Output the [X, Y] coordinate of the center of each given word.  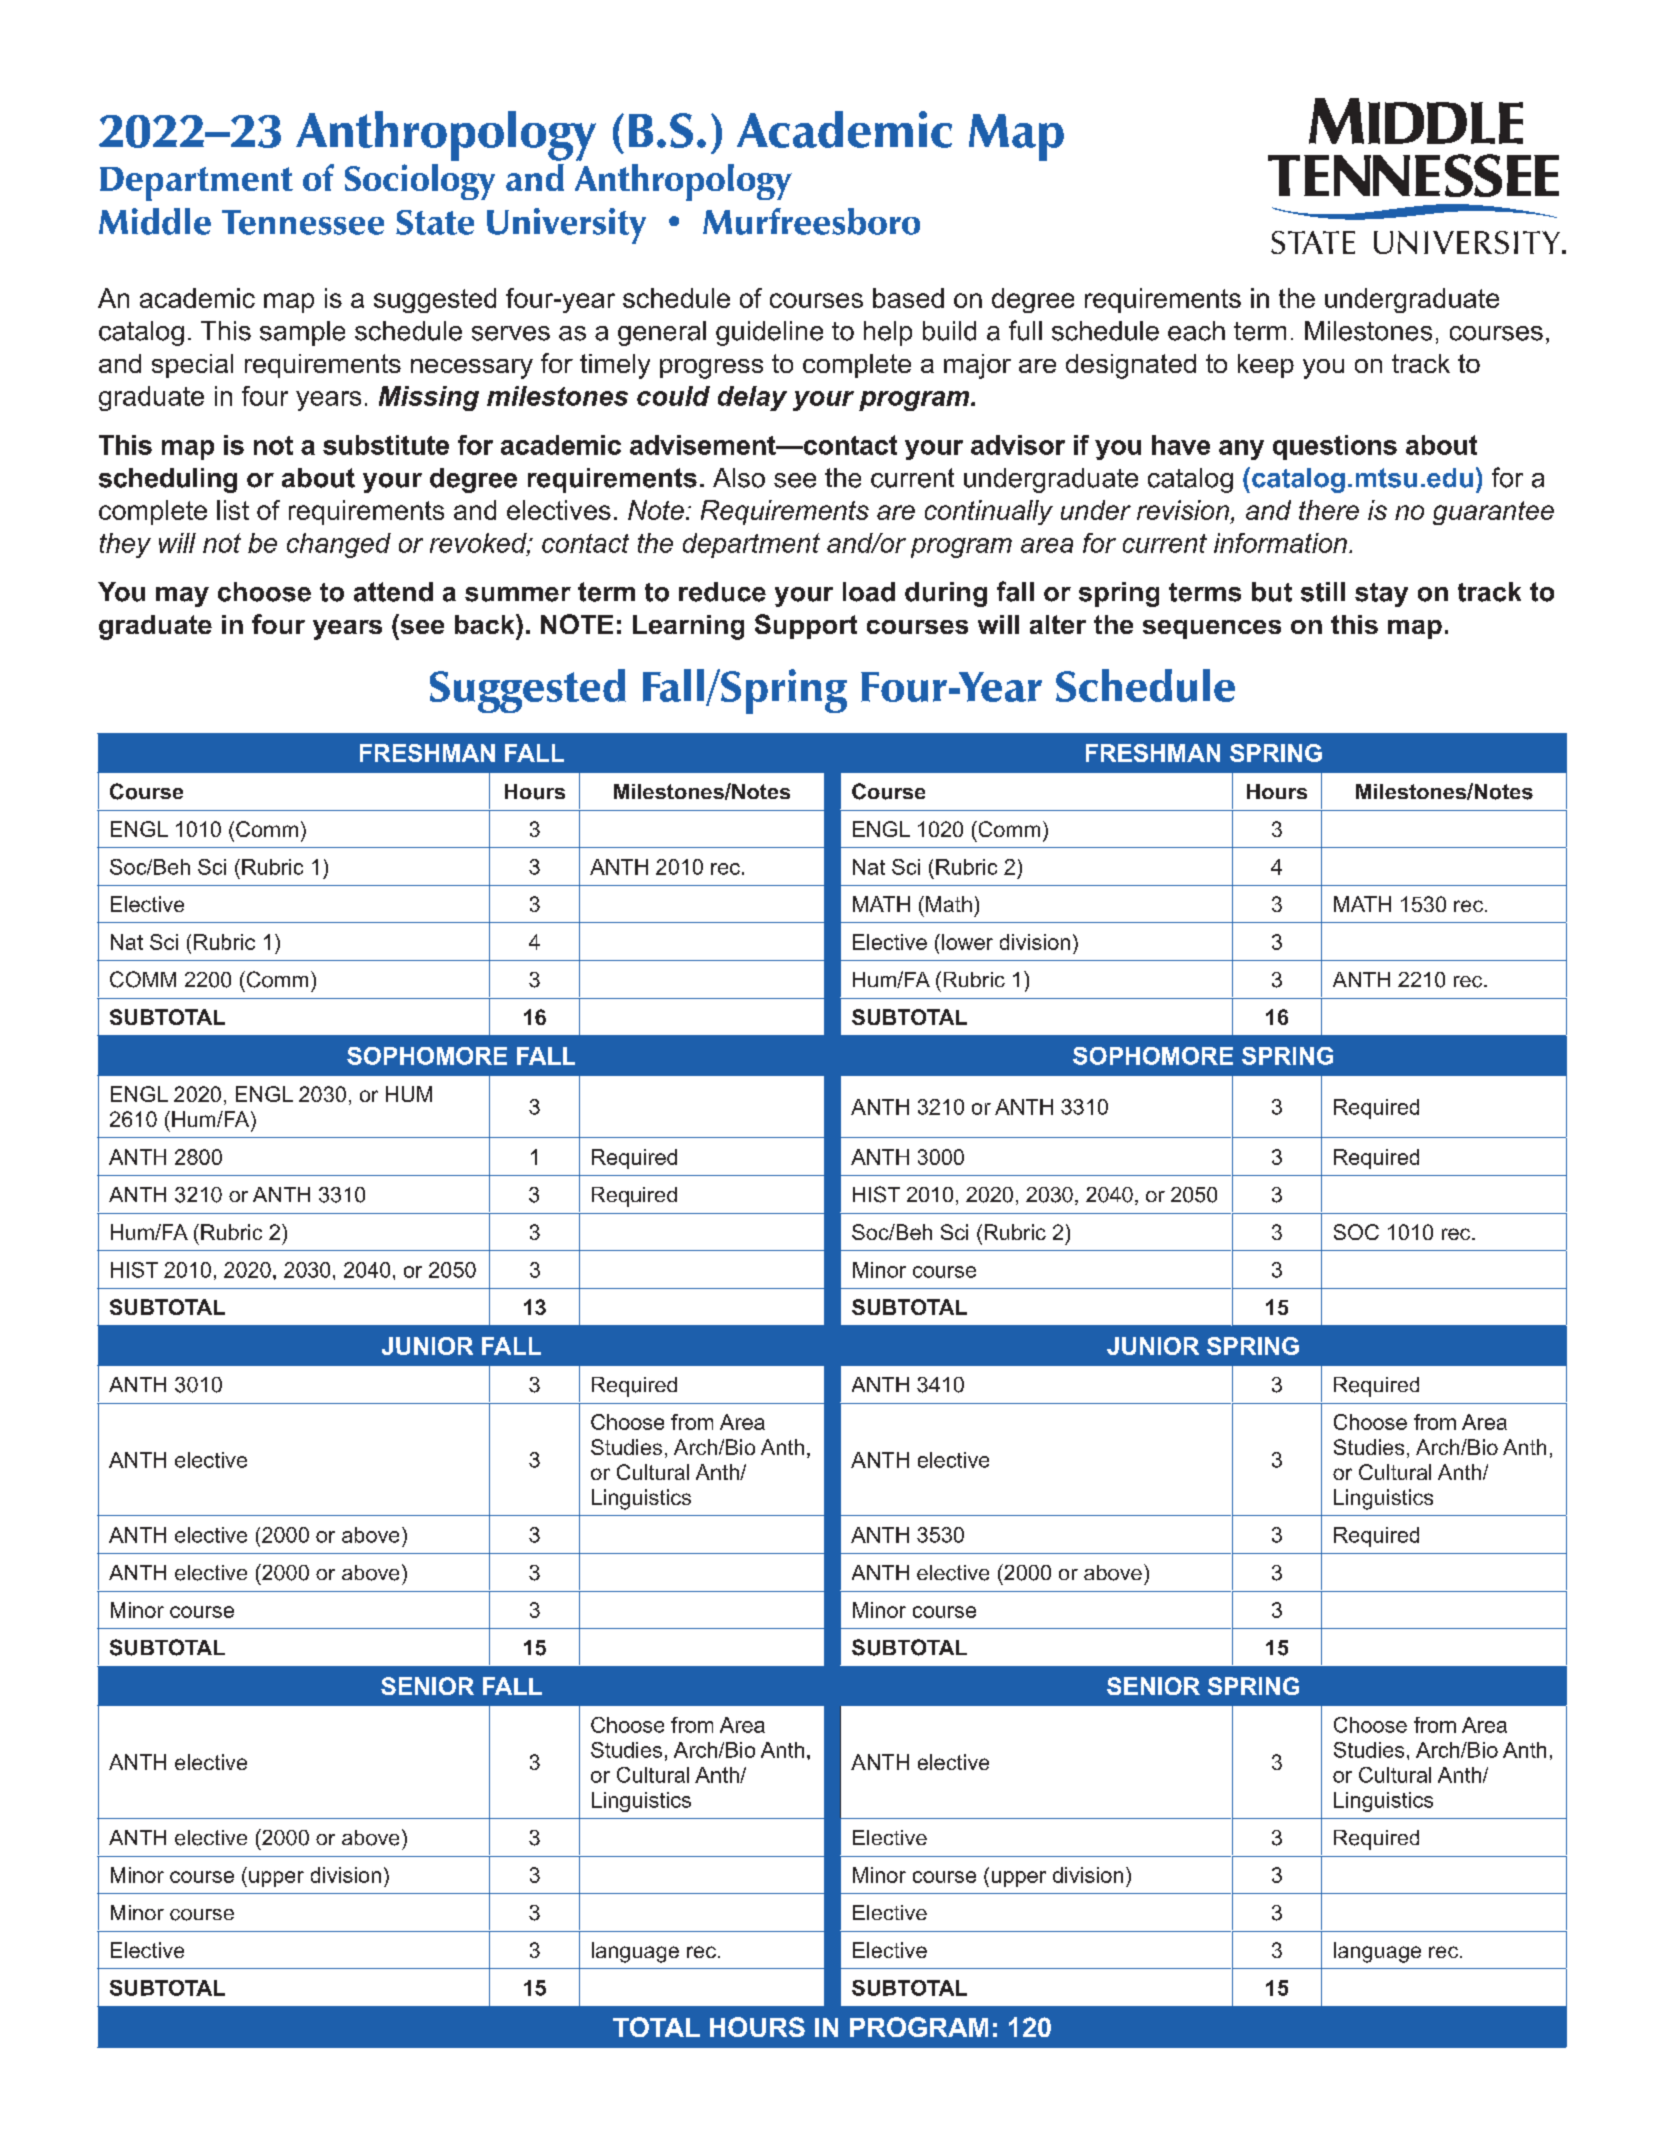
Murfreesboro [811, 221]
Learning [688, 627]
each [1196, 331]
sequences [1212, 629]
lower [967, 942]
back [486, 624]
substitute [386, 445]
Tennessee [303, 222]
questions [1335, 447]
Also [739, 478]
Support [806, 626]
